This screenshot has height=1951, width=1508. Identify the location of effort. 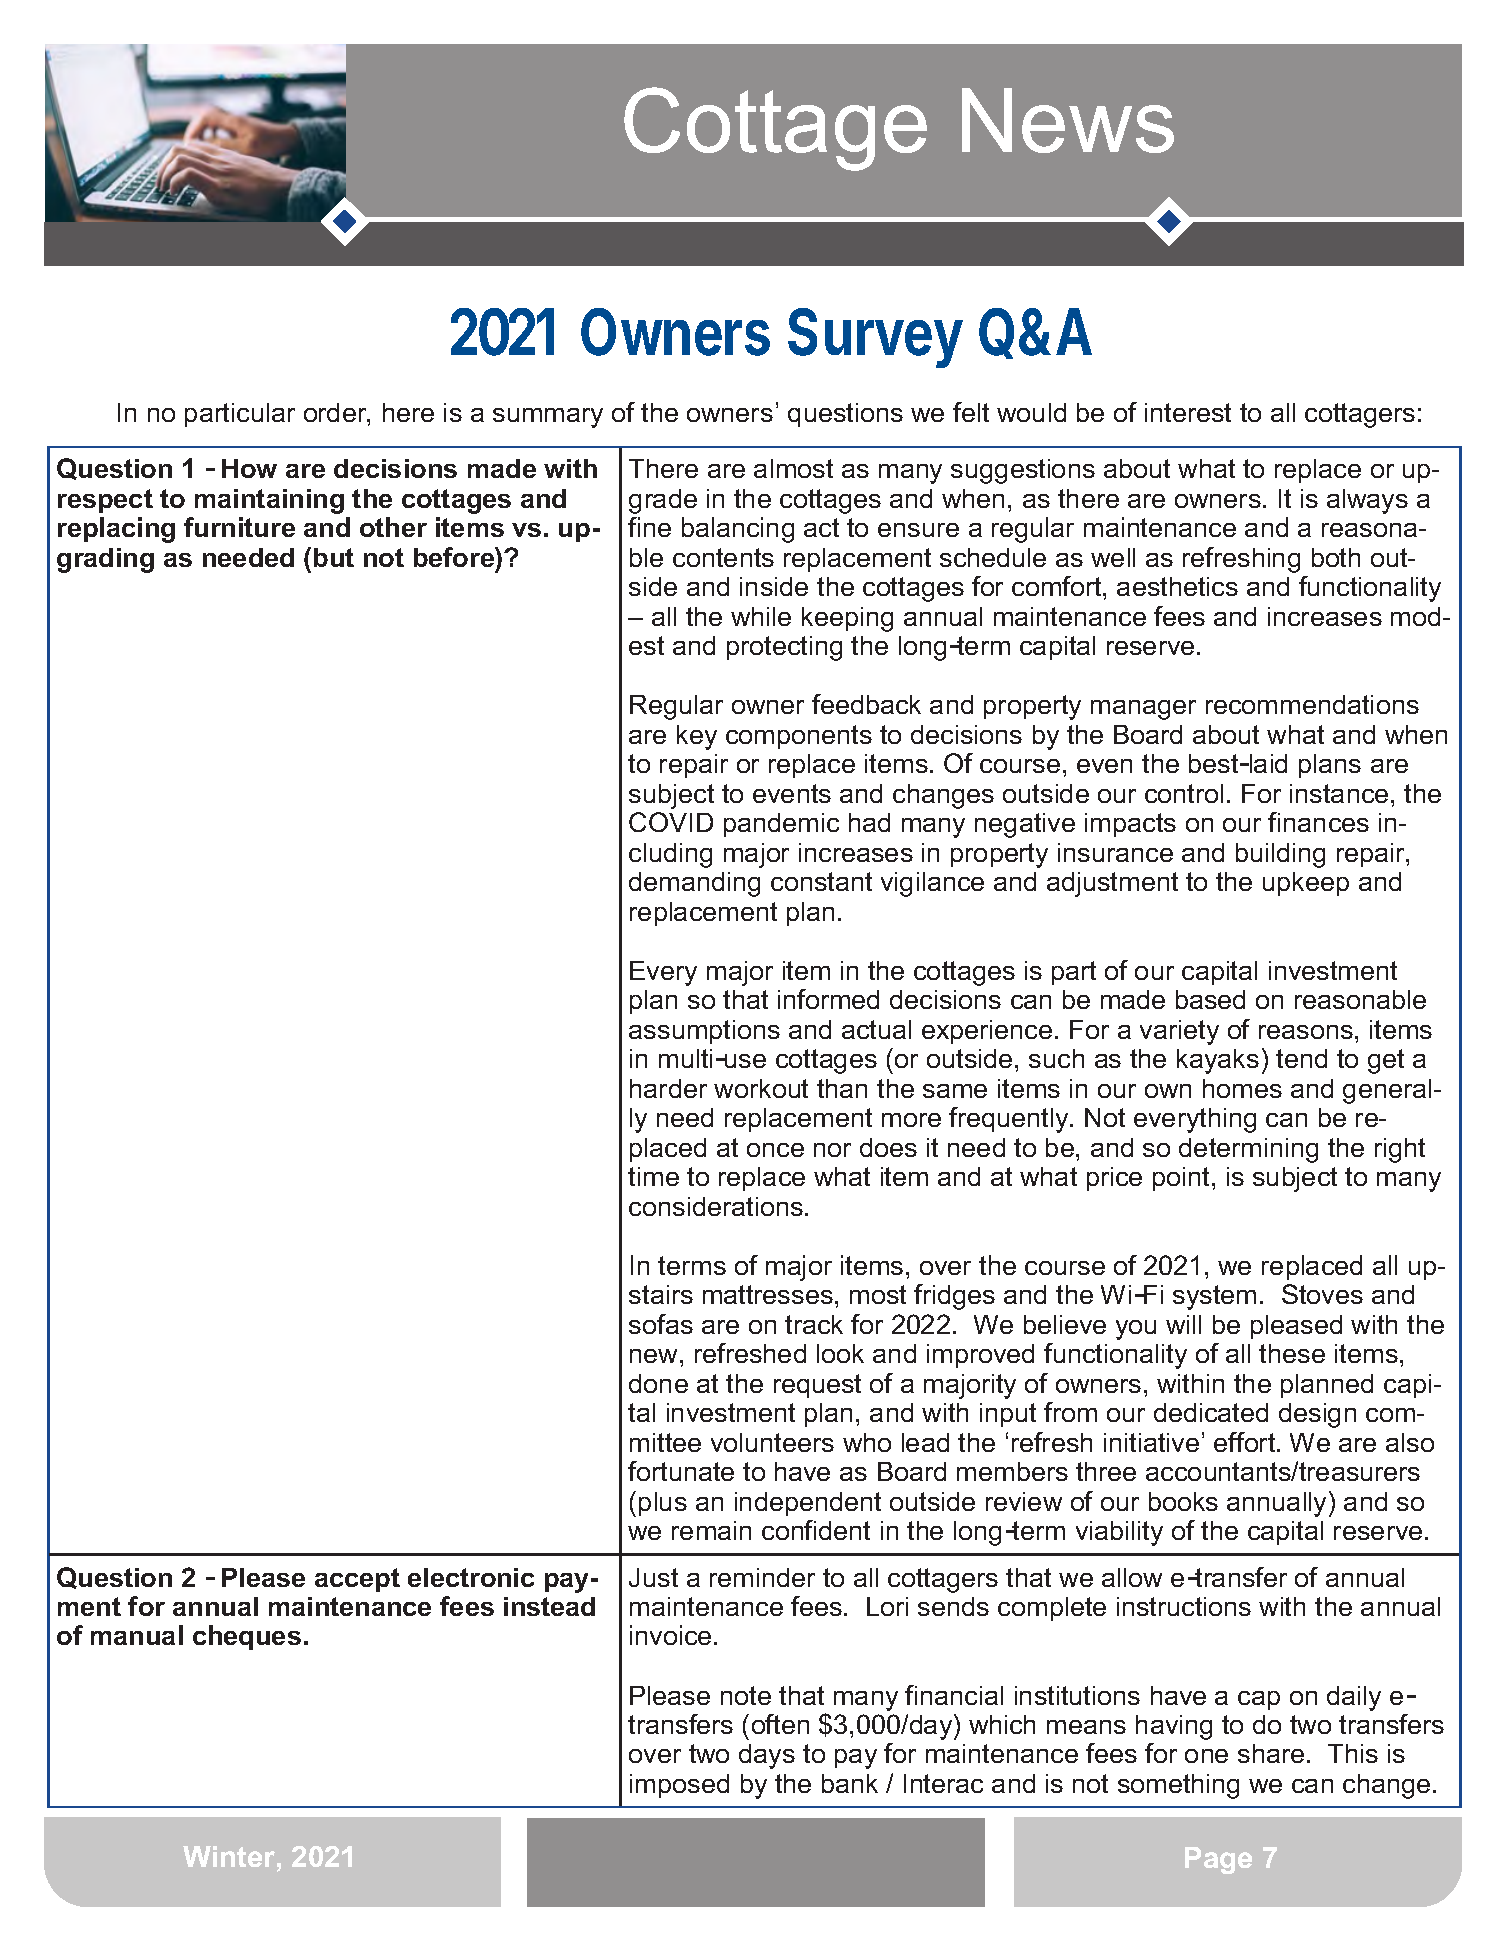
(1246, 1442).
